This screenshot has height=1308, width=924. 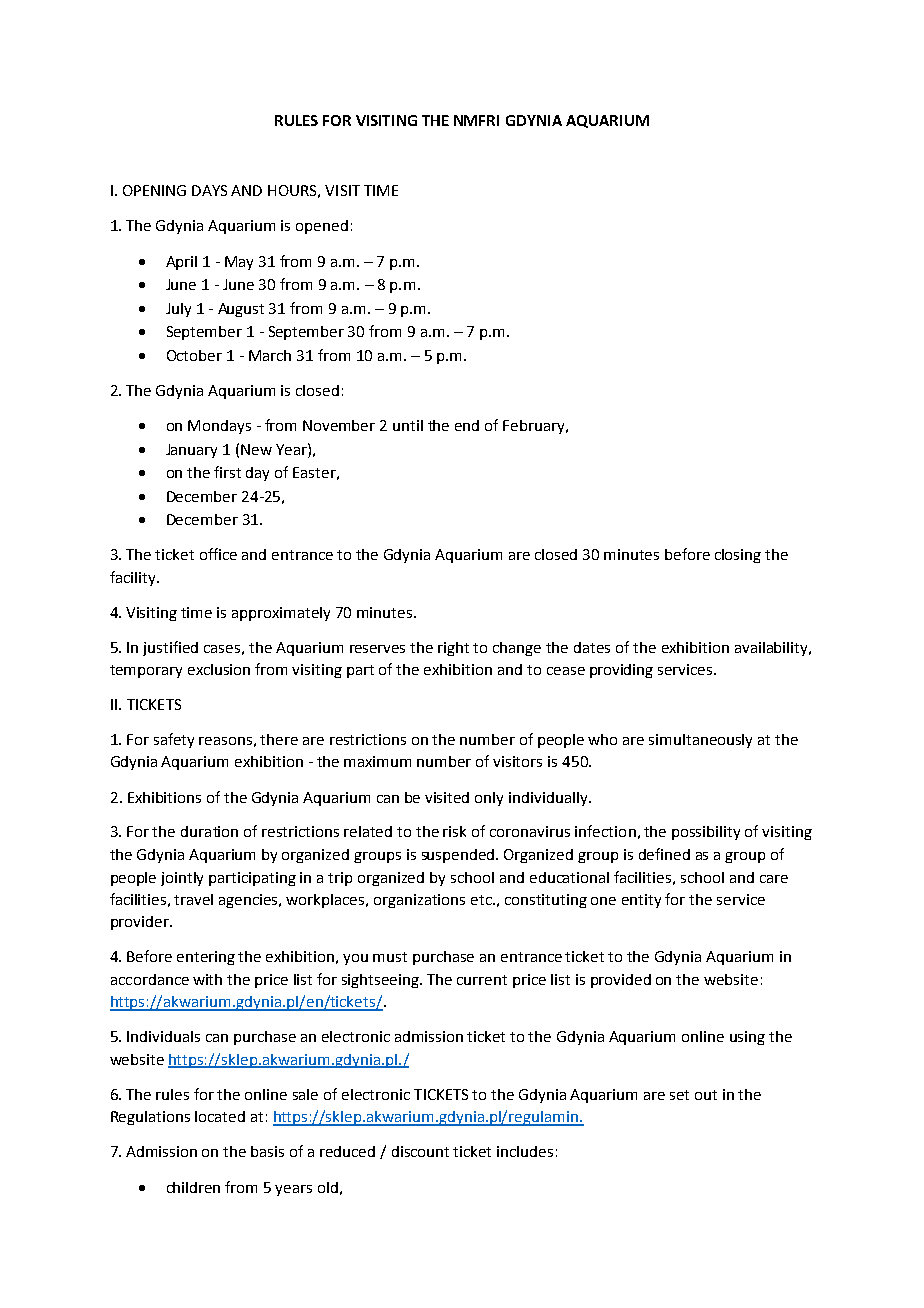 What do you see at coordinates (408, 425) in the screenshot?
I see `until` at bounding box center [408, 425].
